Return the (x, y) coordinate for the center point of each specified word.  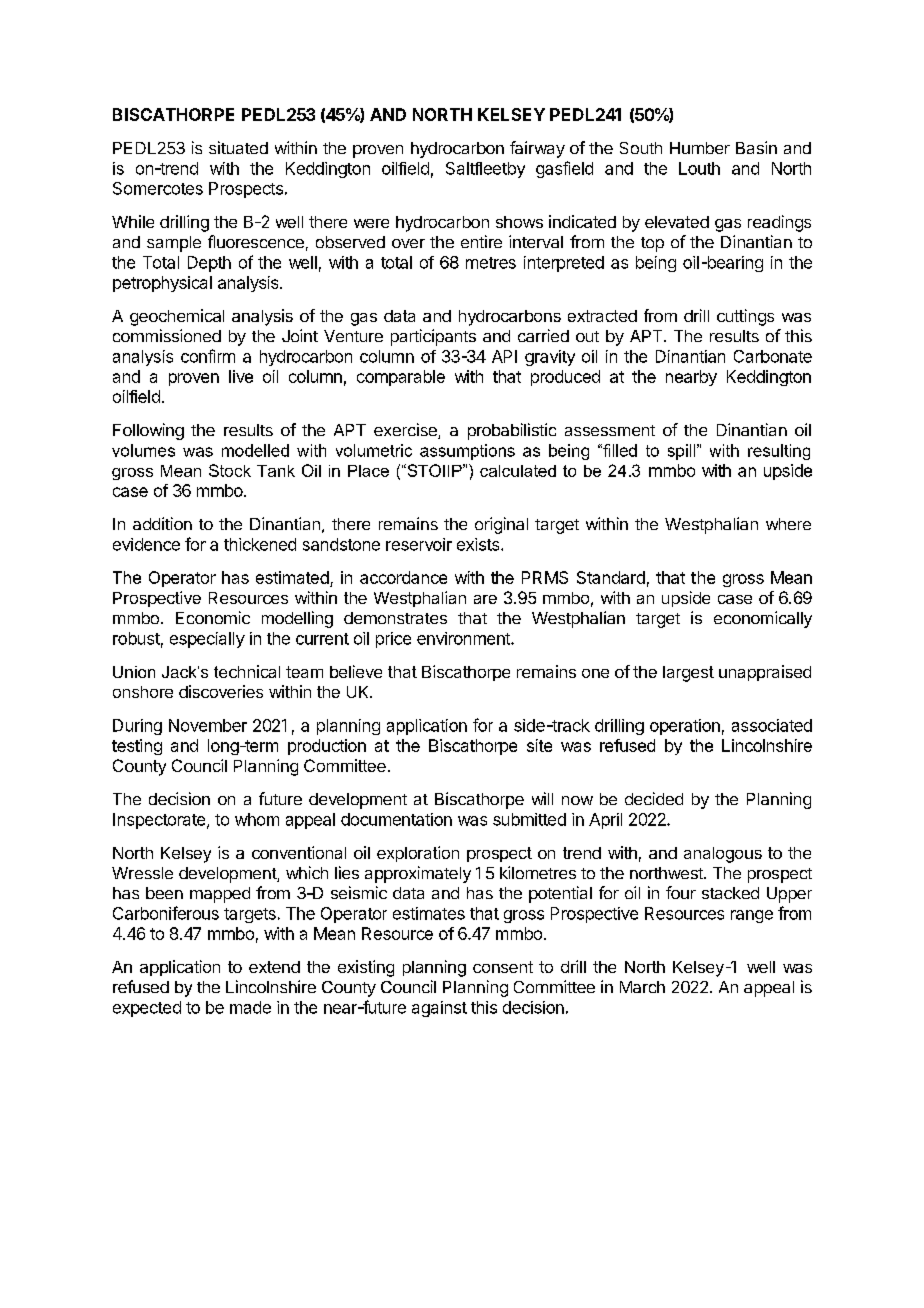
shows (519, 222)
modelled (255, 450)
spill (683, 452)
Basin (756, 147)
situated (238, 147)
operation (685, 727)
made (250, 1007)
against (439, 1009)
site (539, 745)
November (208, 725)
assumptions (467, 452)
